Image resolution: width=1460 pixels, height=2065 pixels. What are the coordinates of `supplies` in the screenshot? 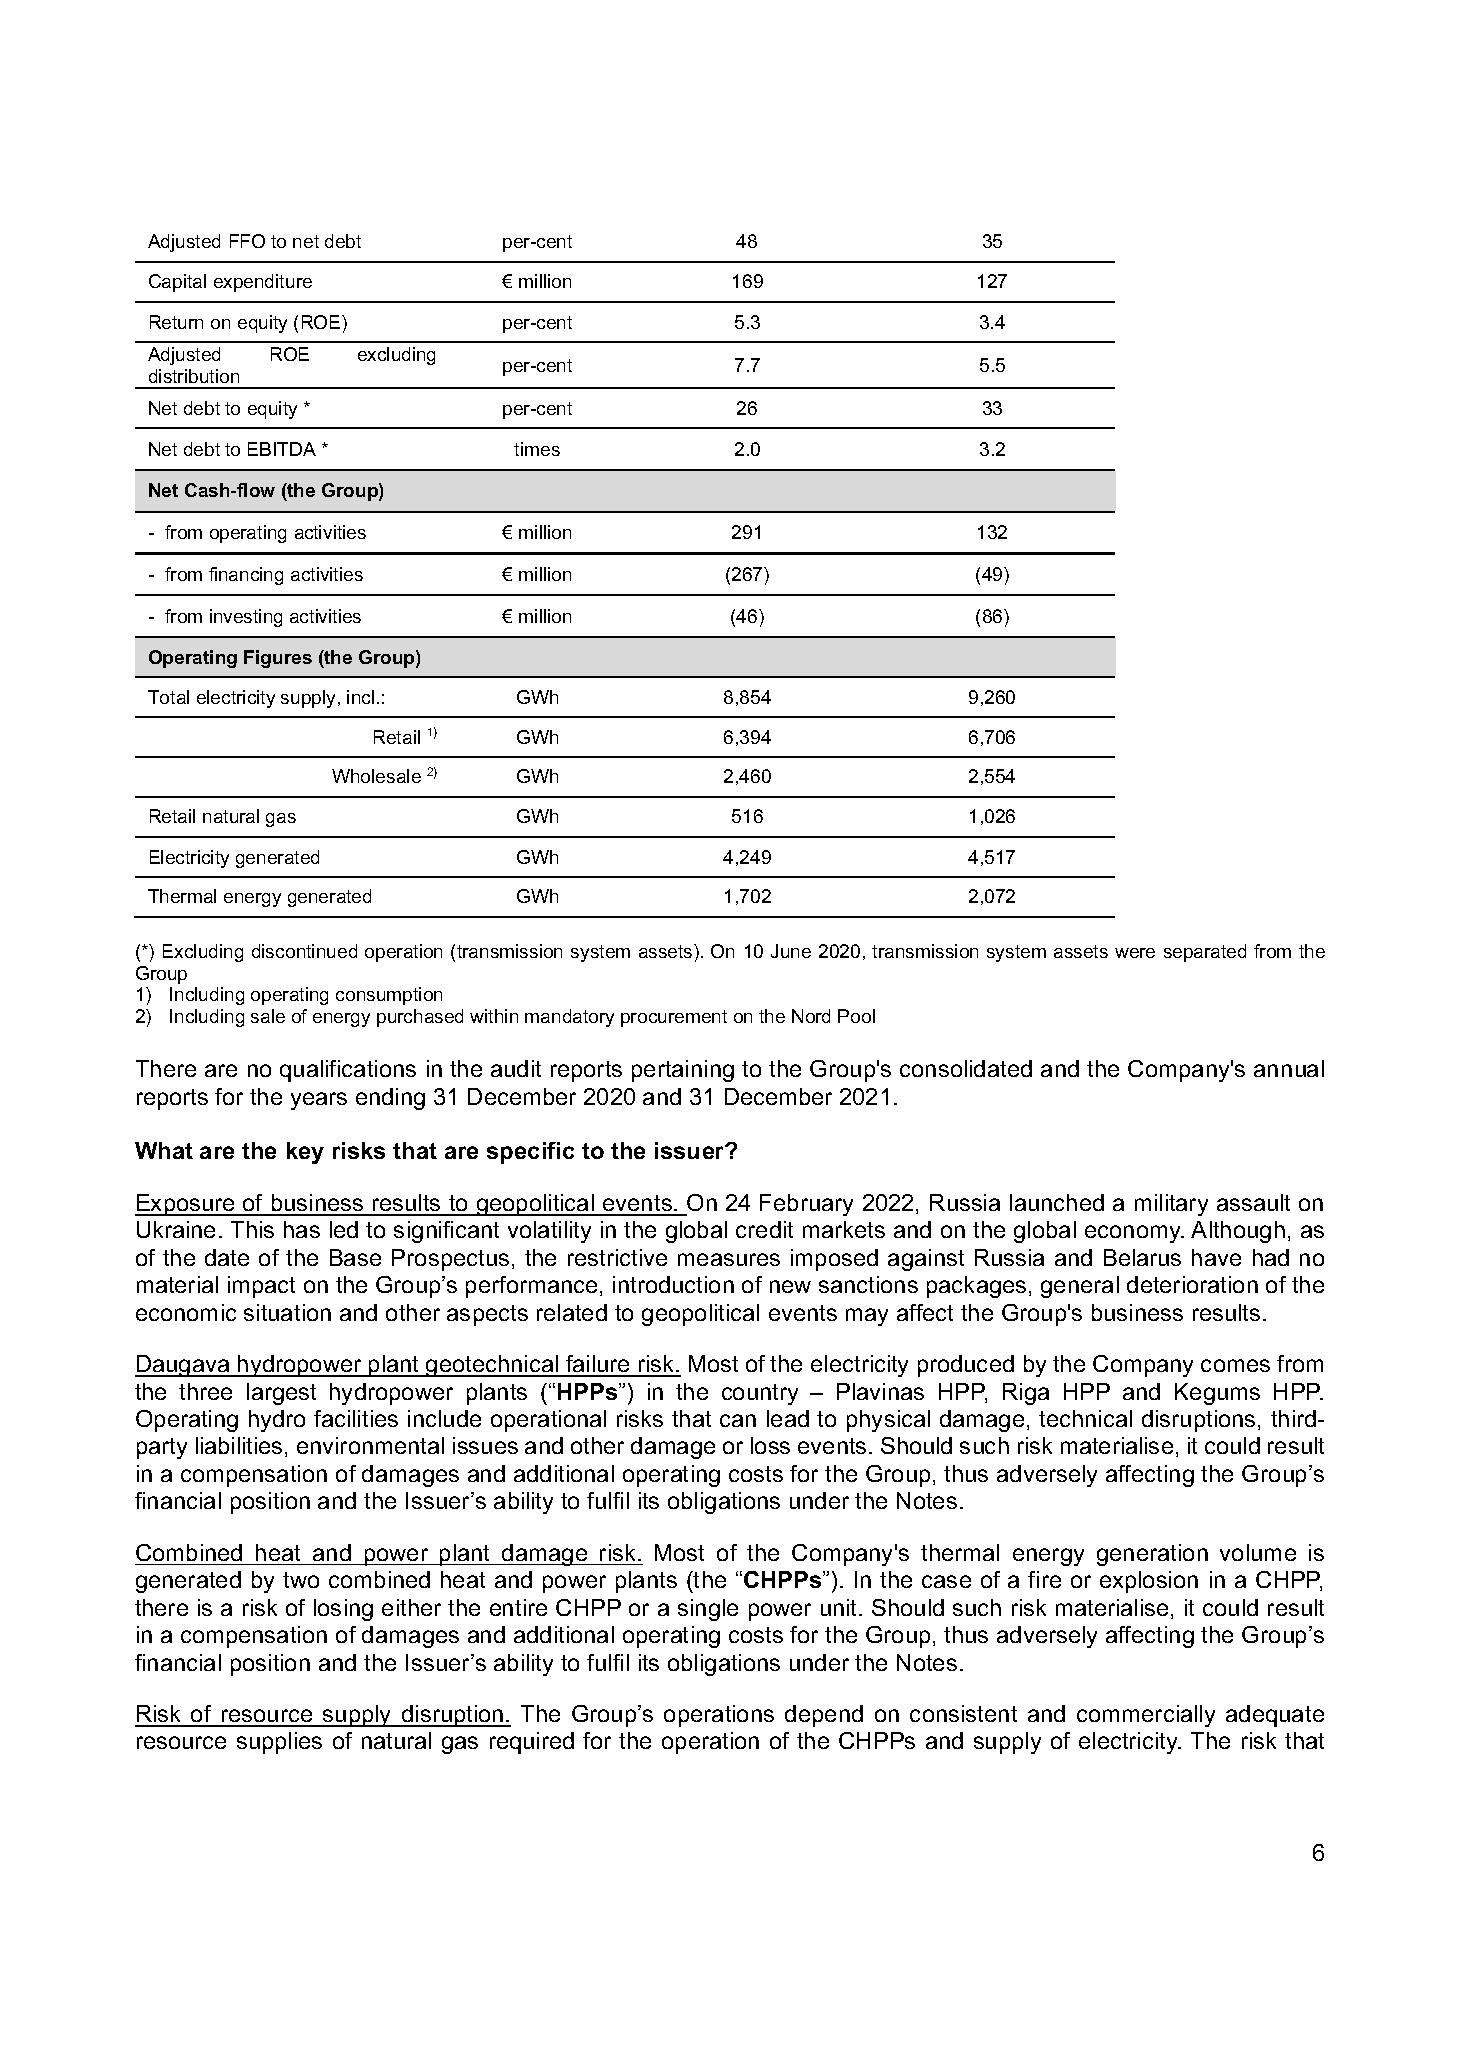 It's located at (279, 1743).
